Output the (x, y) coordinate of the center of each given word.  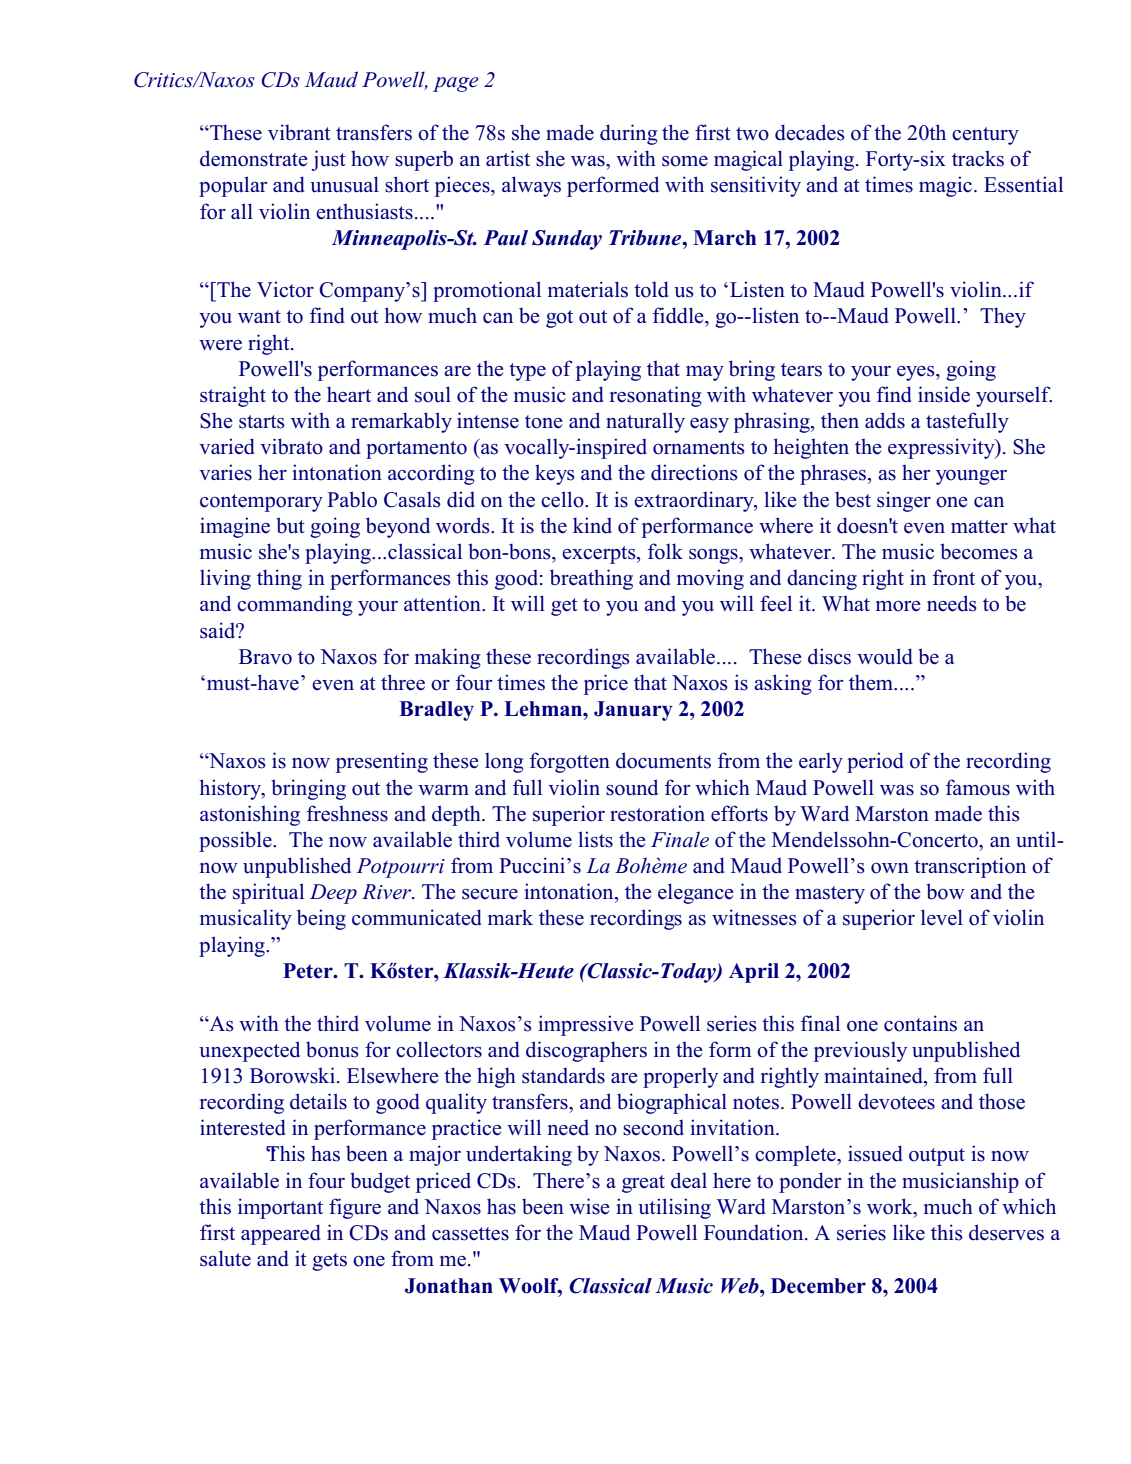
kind (592, 525)
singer (904, 501)
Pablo (352, 499)
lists (595, 839)
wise (589, 1206)
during (629, 134)
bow (945, 891)
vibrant (299, 132)
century (985, 136)
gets (329, 1262)
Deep (333, 894)
